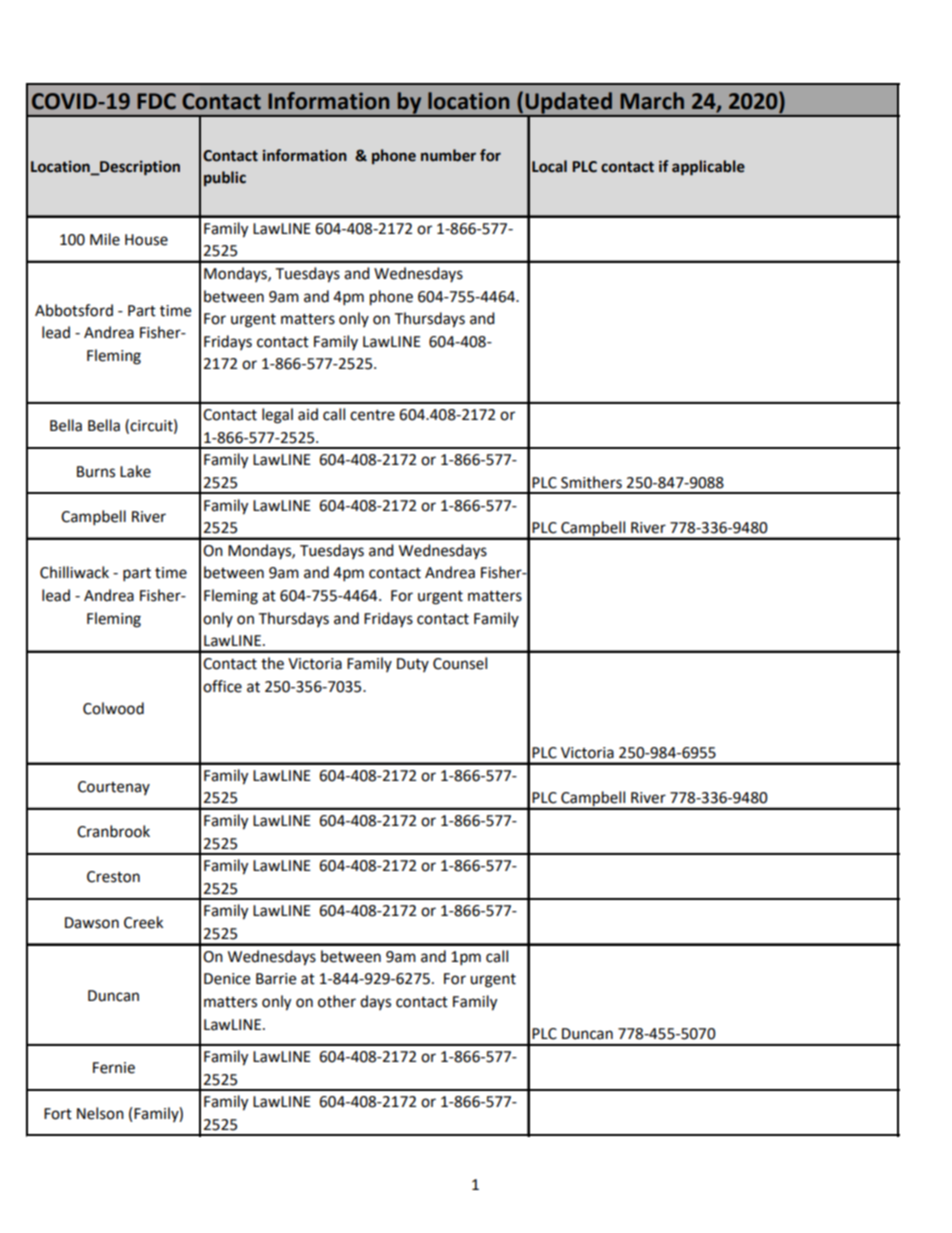  What do you see at coordinates (460, 663) in the screenshot?
I see `Counsel` at bounding box center [460, 663].
